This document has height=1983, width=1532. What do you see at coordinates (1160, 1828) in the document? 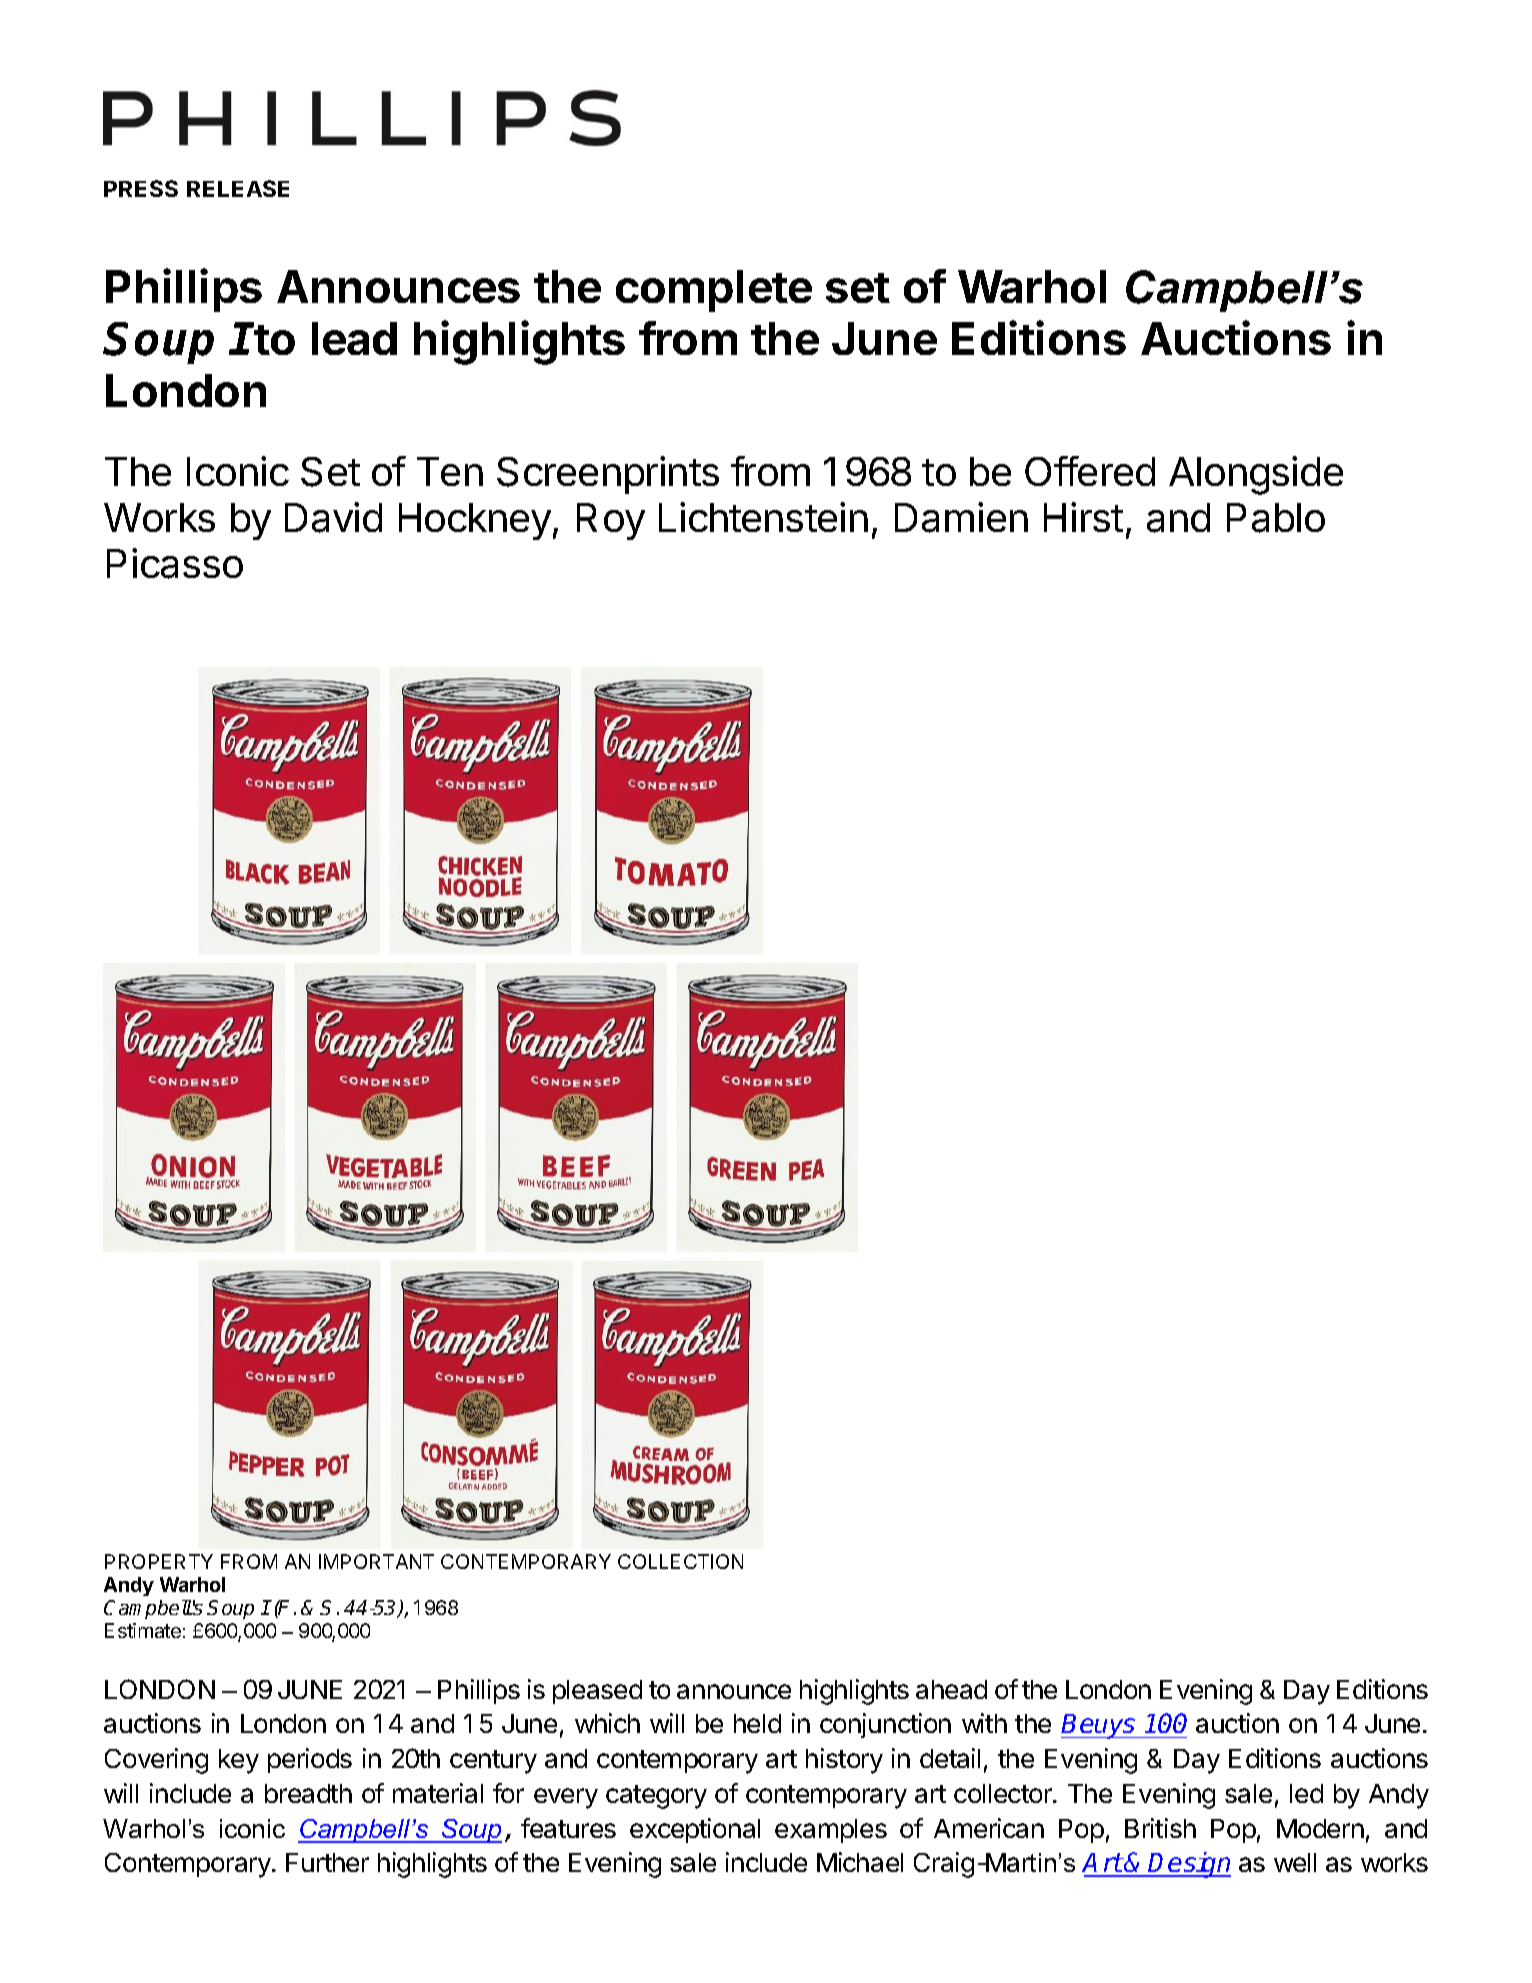
I see `British` at bounding box center [1160, 1828].
